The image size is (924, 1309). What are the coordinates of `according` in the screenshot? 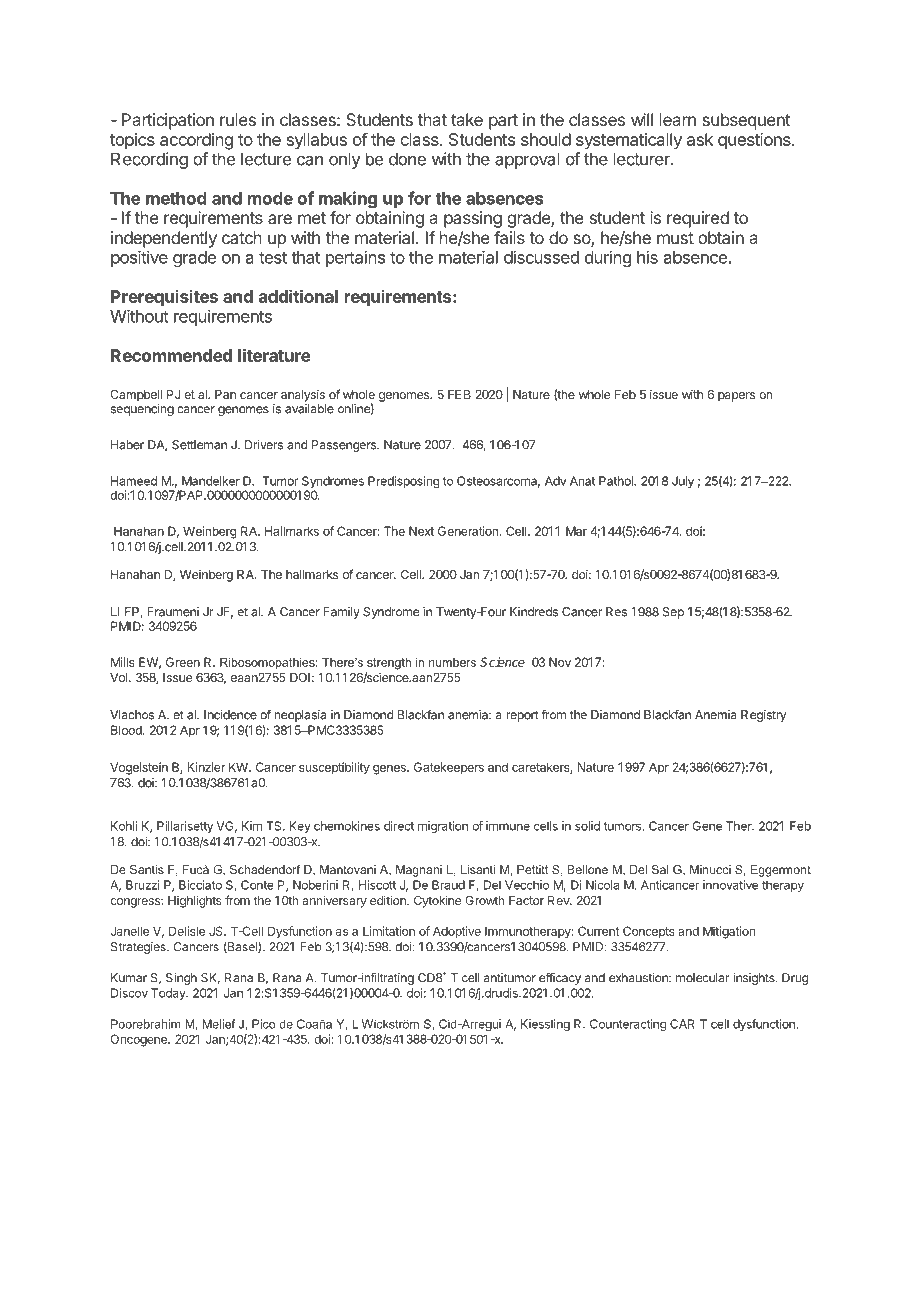 It's located at (196, 141).
